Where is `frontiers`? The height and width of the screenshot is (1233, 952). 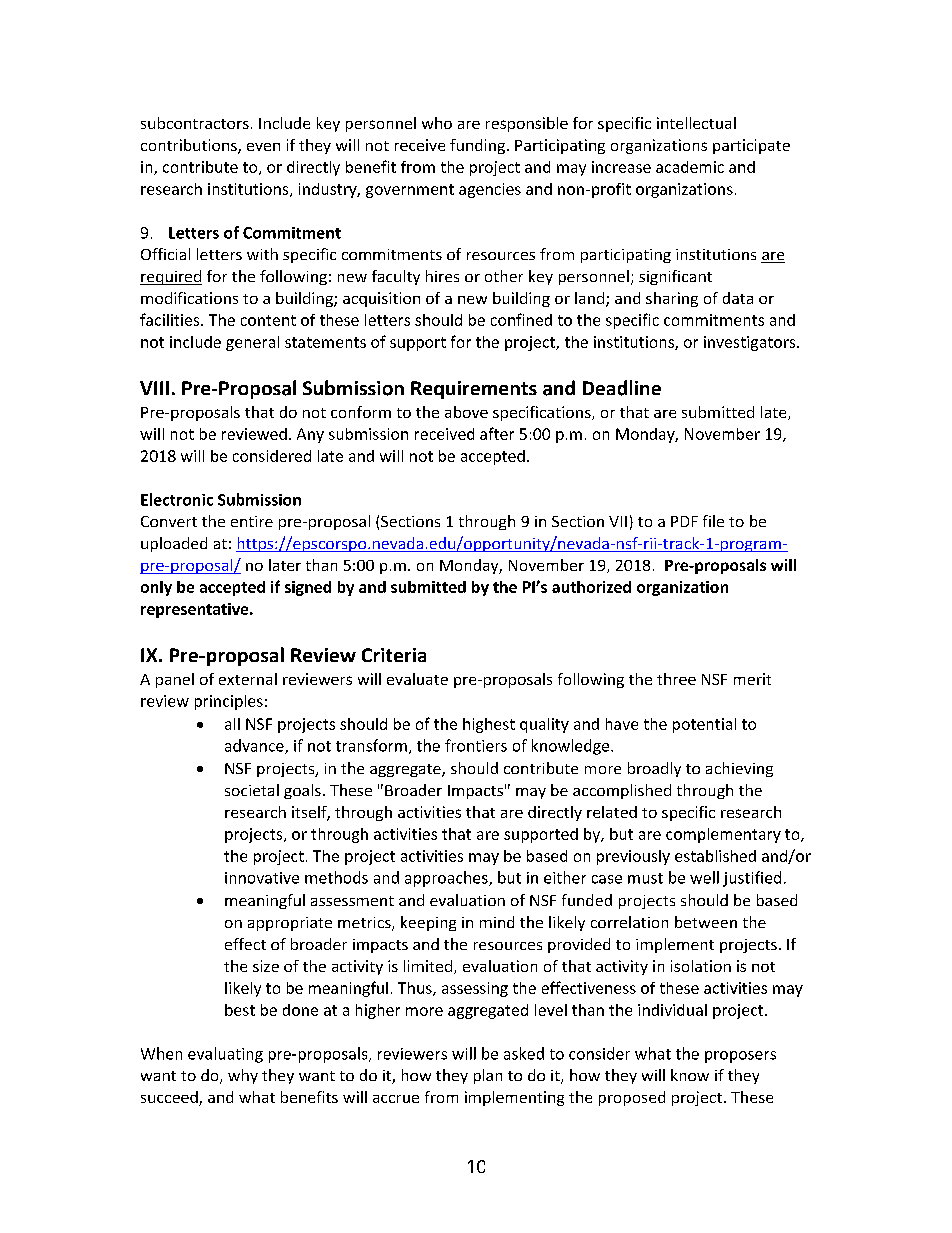 frontiers is located at coordinates (476, 745).
